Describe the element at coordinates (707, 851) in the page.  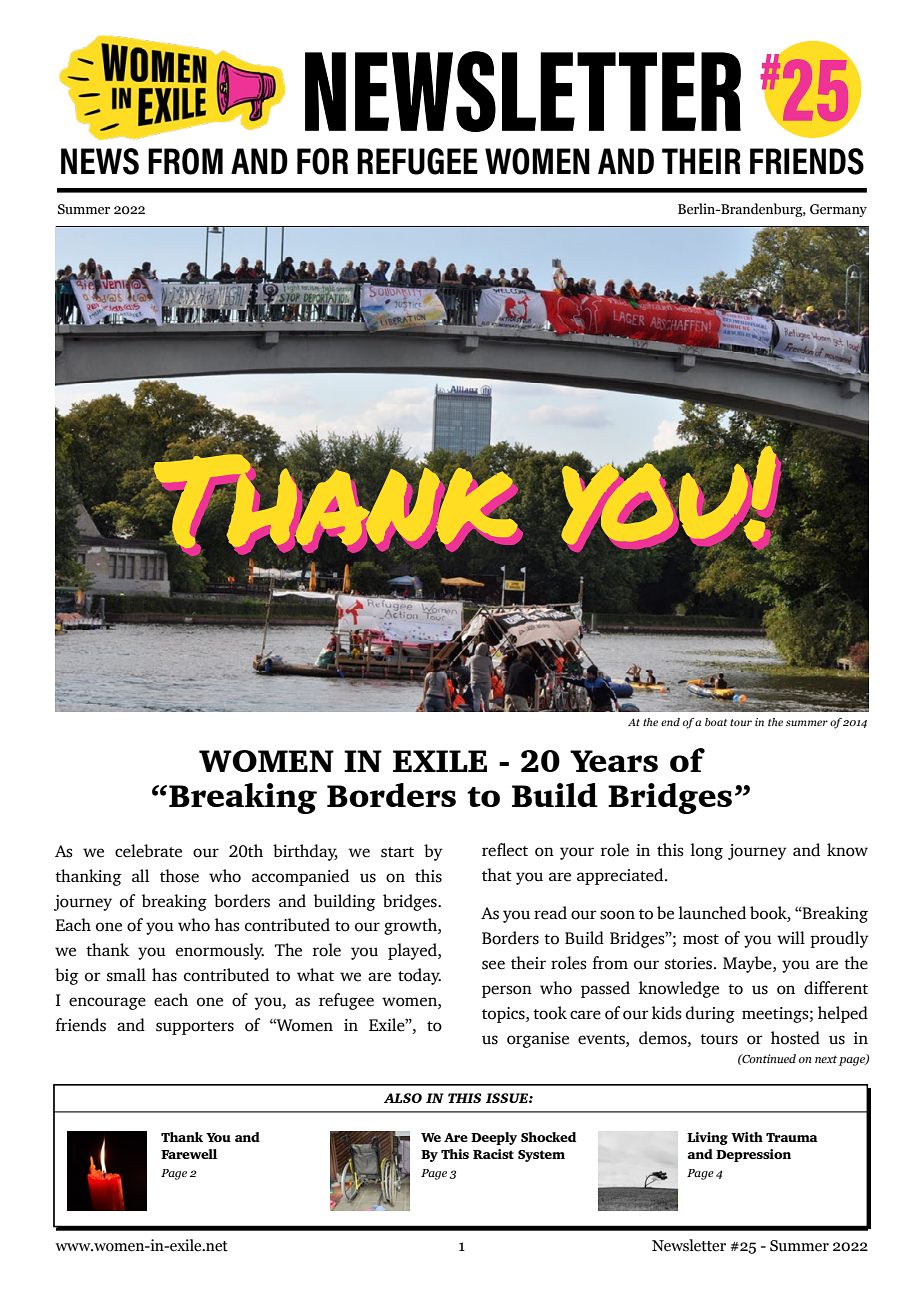
I see `long` at that location.
